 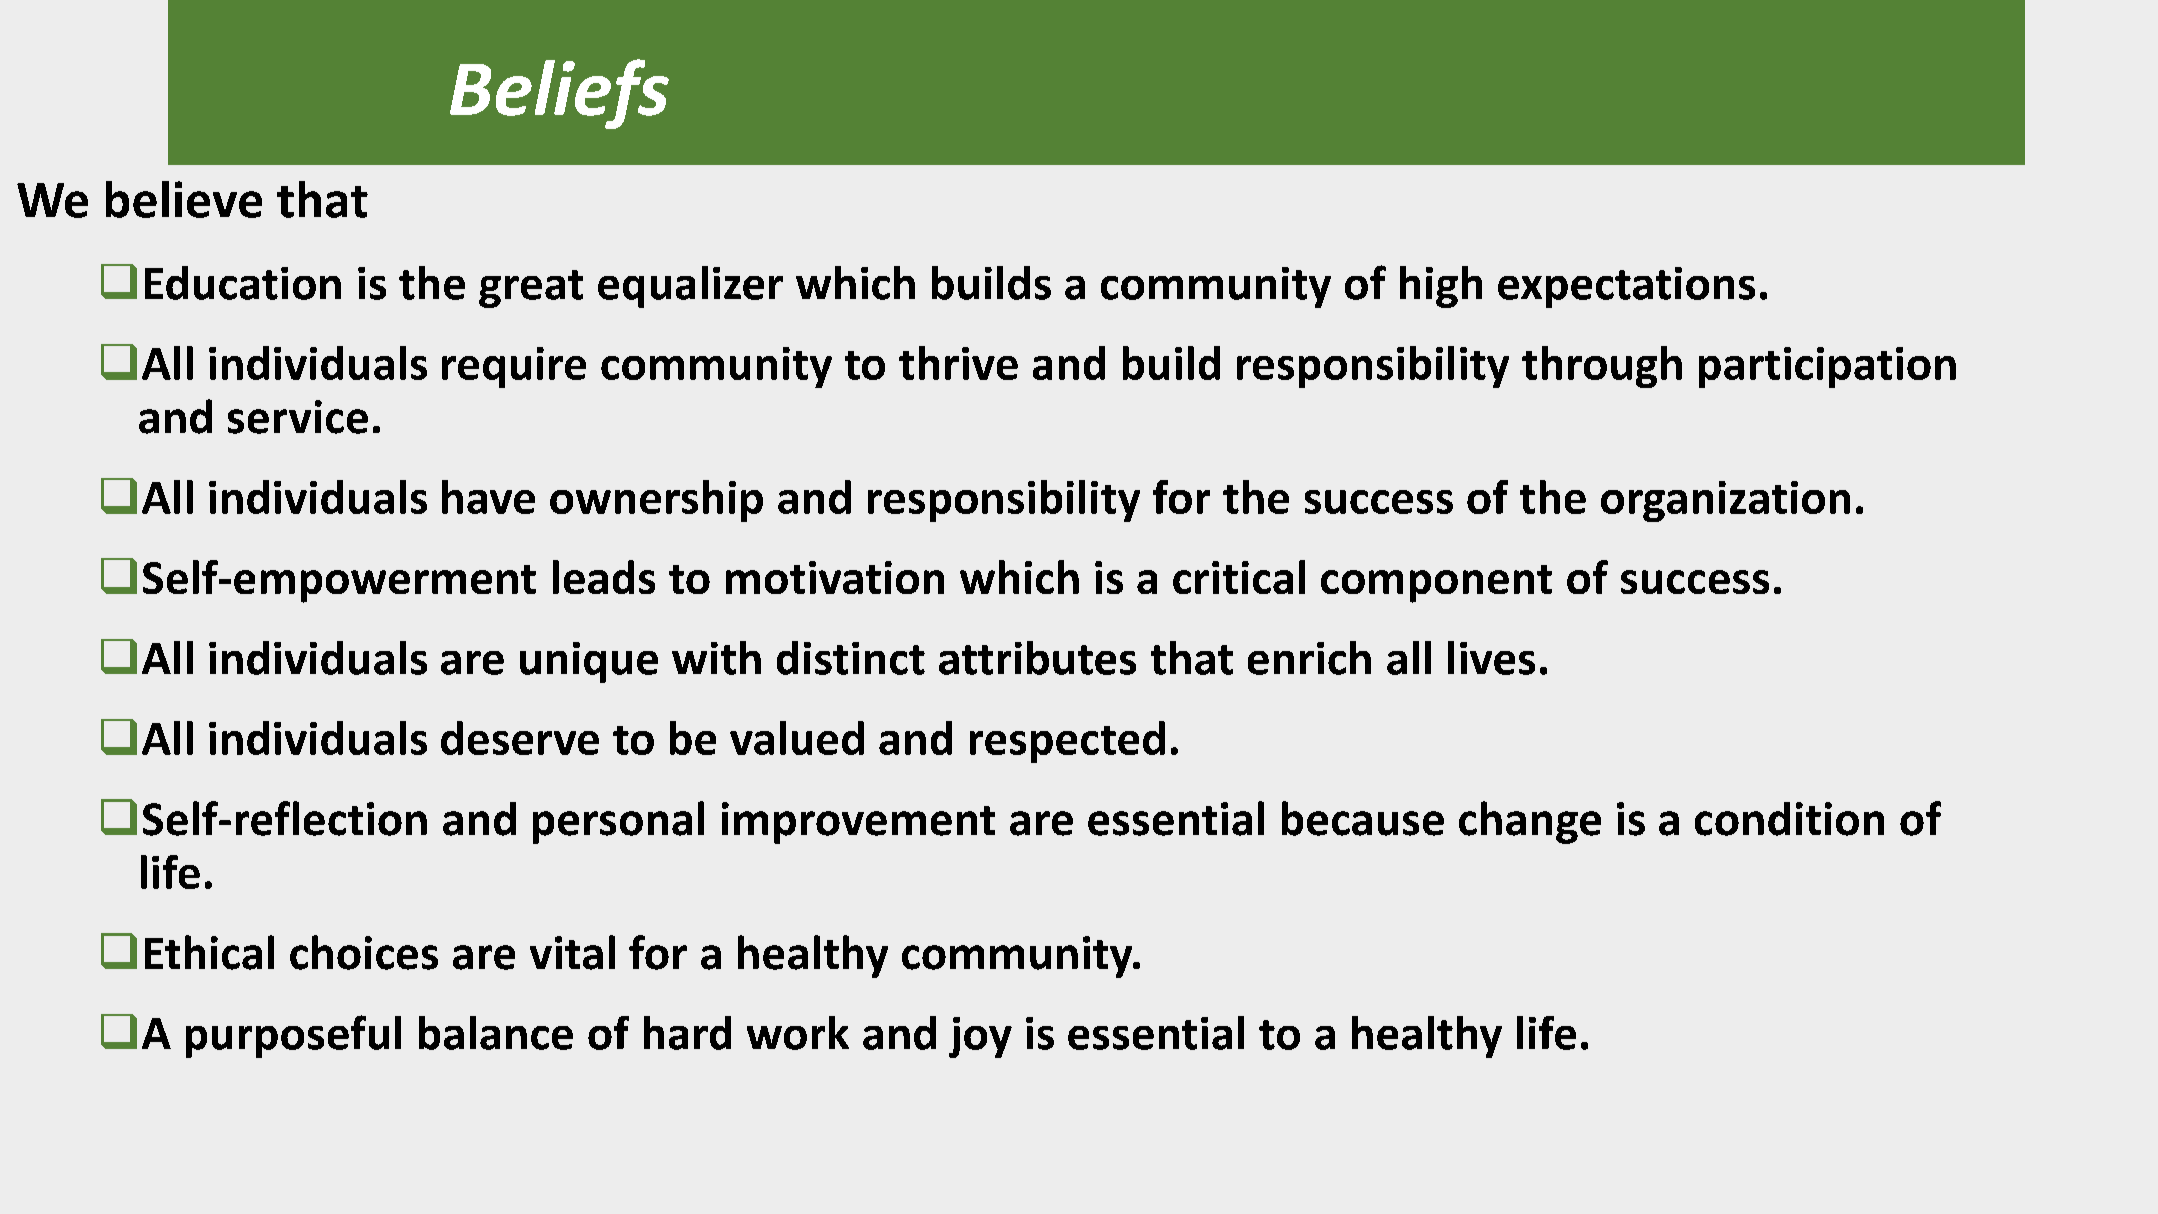 I want to click on change, so click(x=1530, y=822).
